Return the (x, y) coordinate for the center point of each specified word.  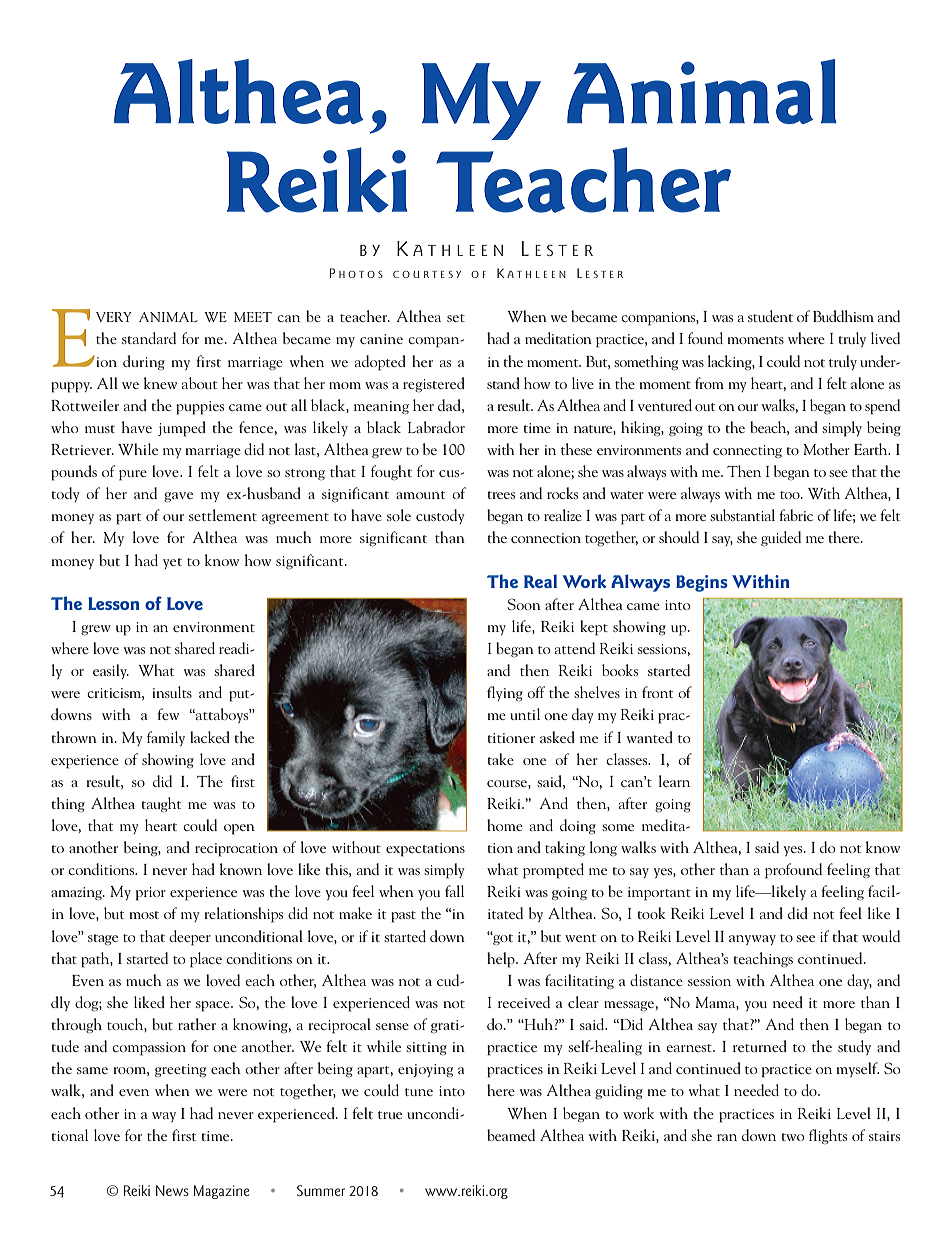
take (500, 759)
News (172, 1190)
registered (434, 384)
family (166, 738)
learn (674, 781)
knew (160, 383)
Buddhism (843, 316)
